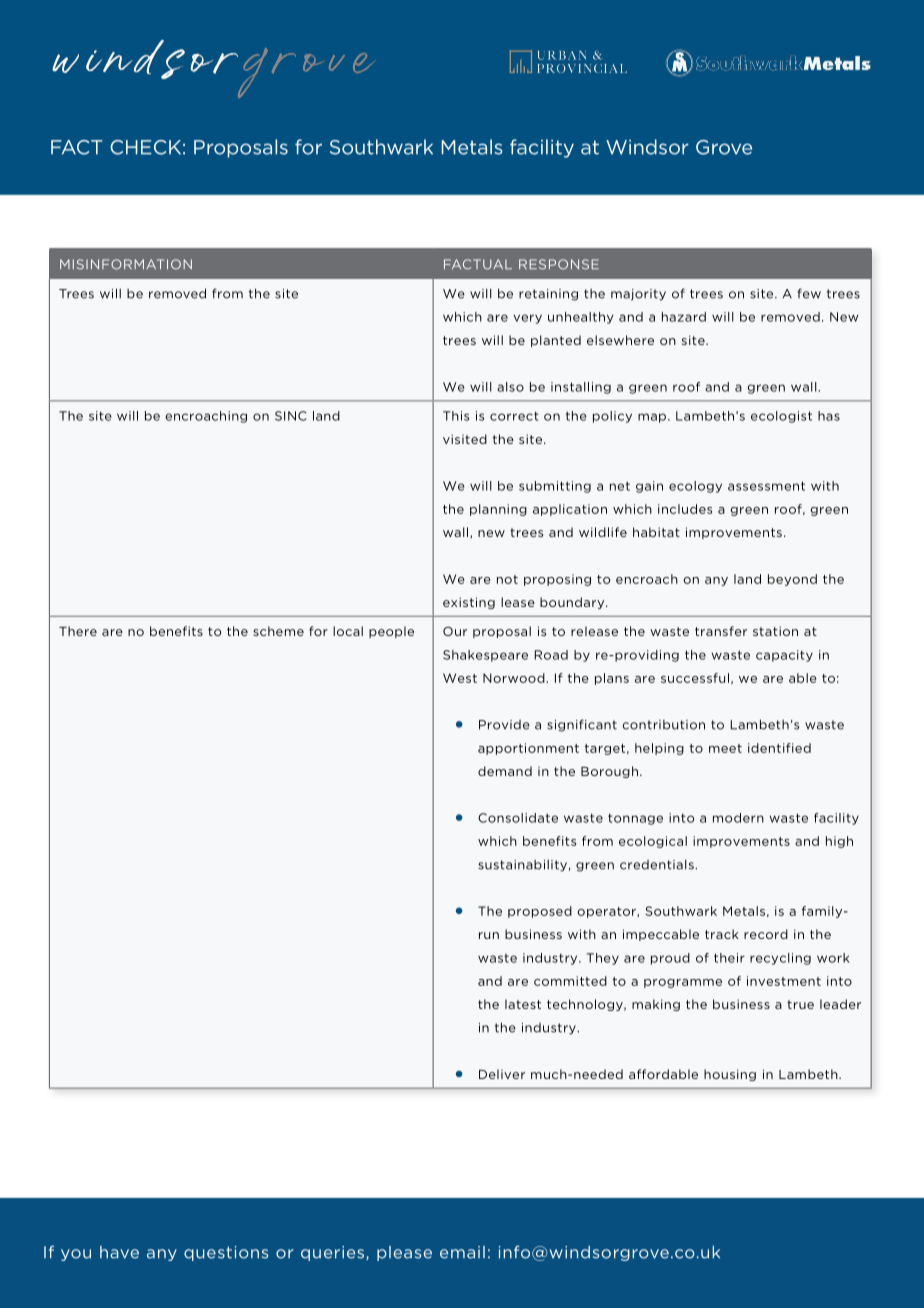 Image resolution: width=924 pixels, height=1308 pixels. Describe the element at coordinates (570, 981) in the screenshot. I see `committed` at that location.
